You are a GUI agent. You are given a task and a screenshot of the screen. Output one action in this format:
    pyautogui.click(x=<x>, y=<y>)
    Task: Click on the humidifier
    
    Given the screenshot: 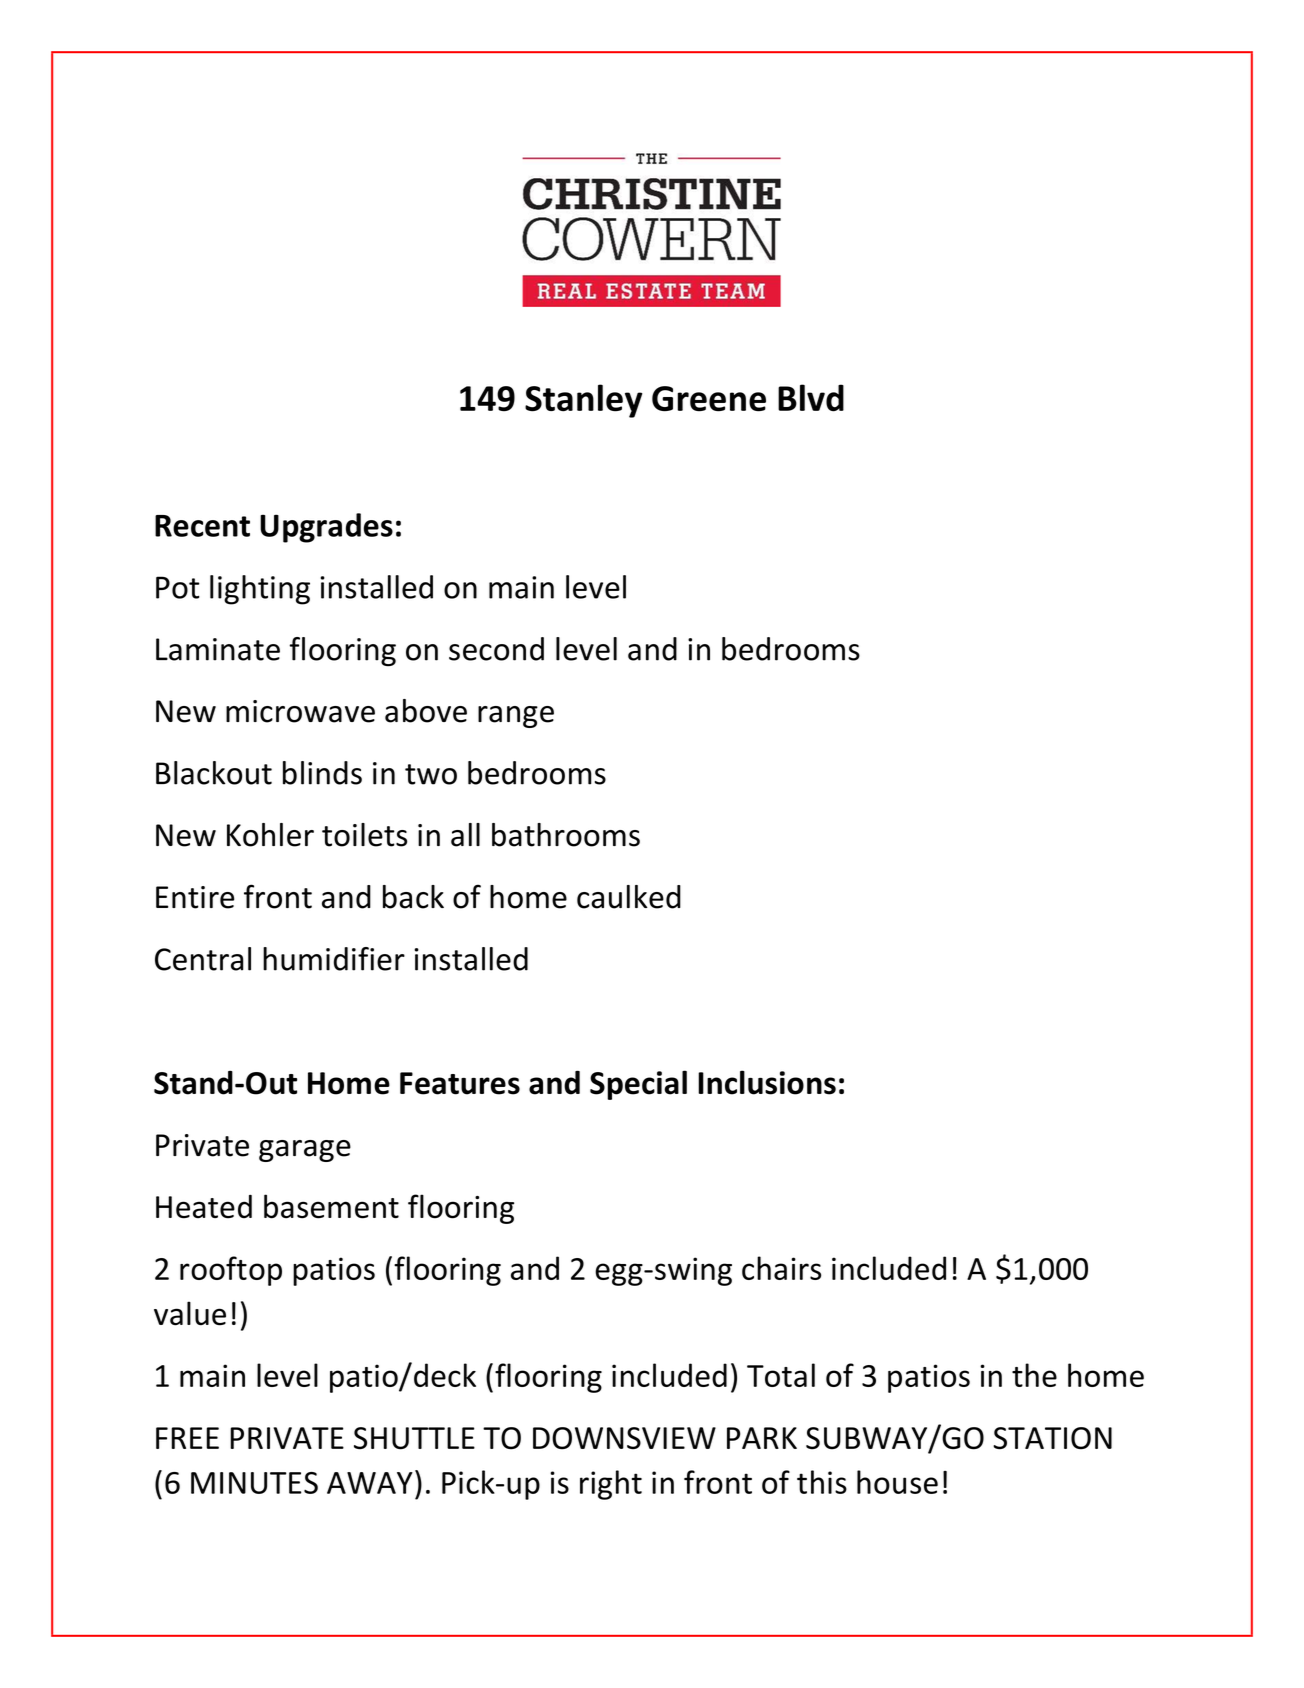 What is the action you would take?
    pyautogui.click(x=334, y=959)
